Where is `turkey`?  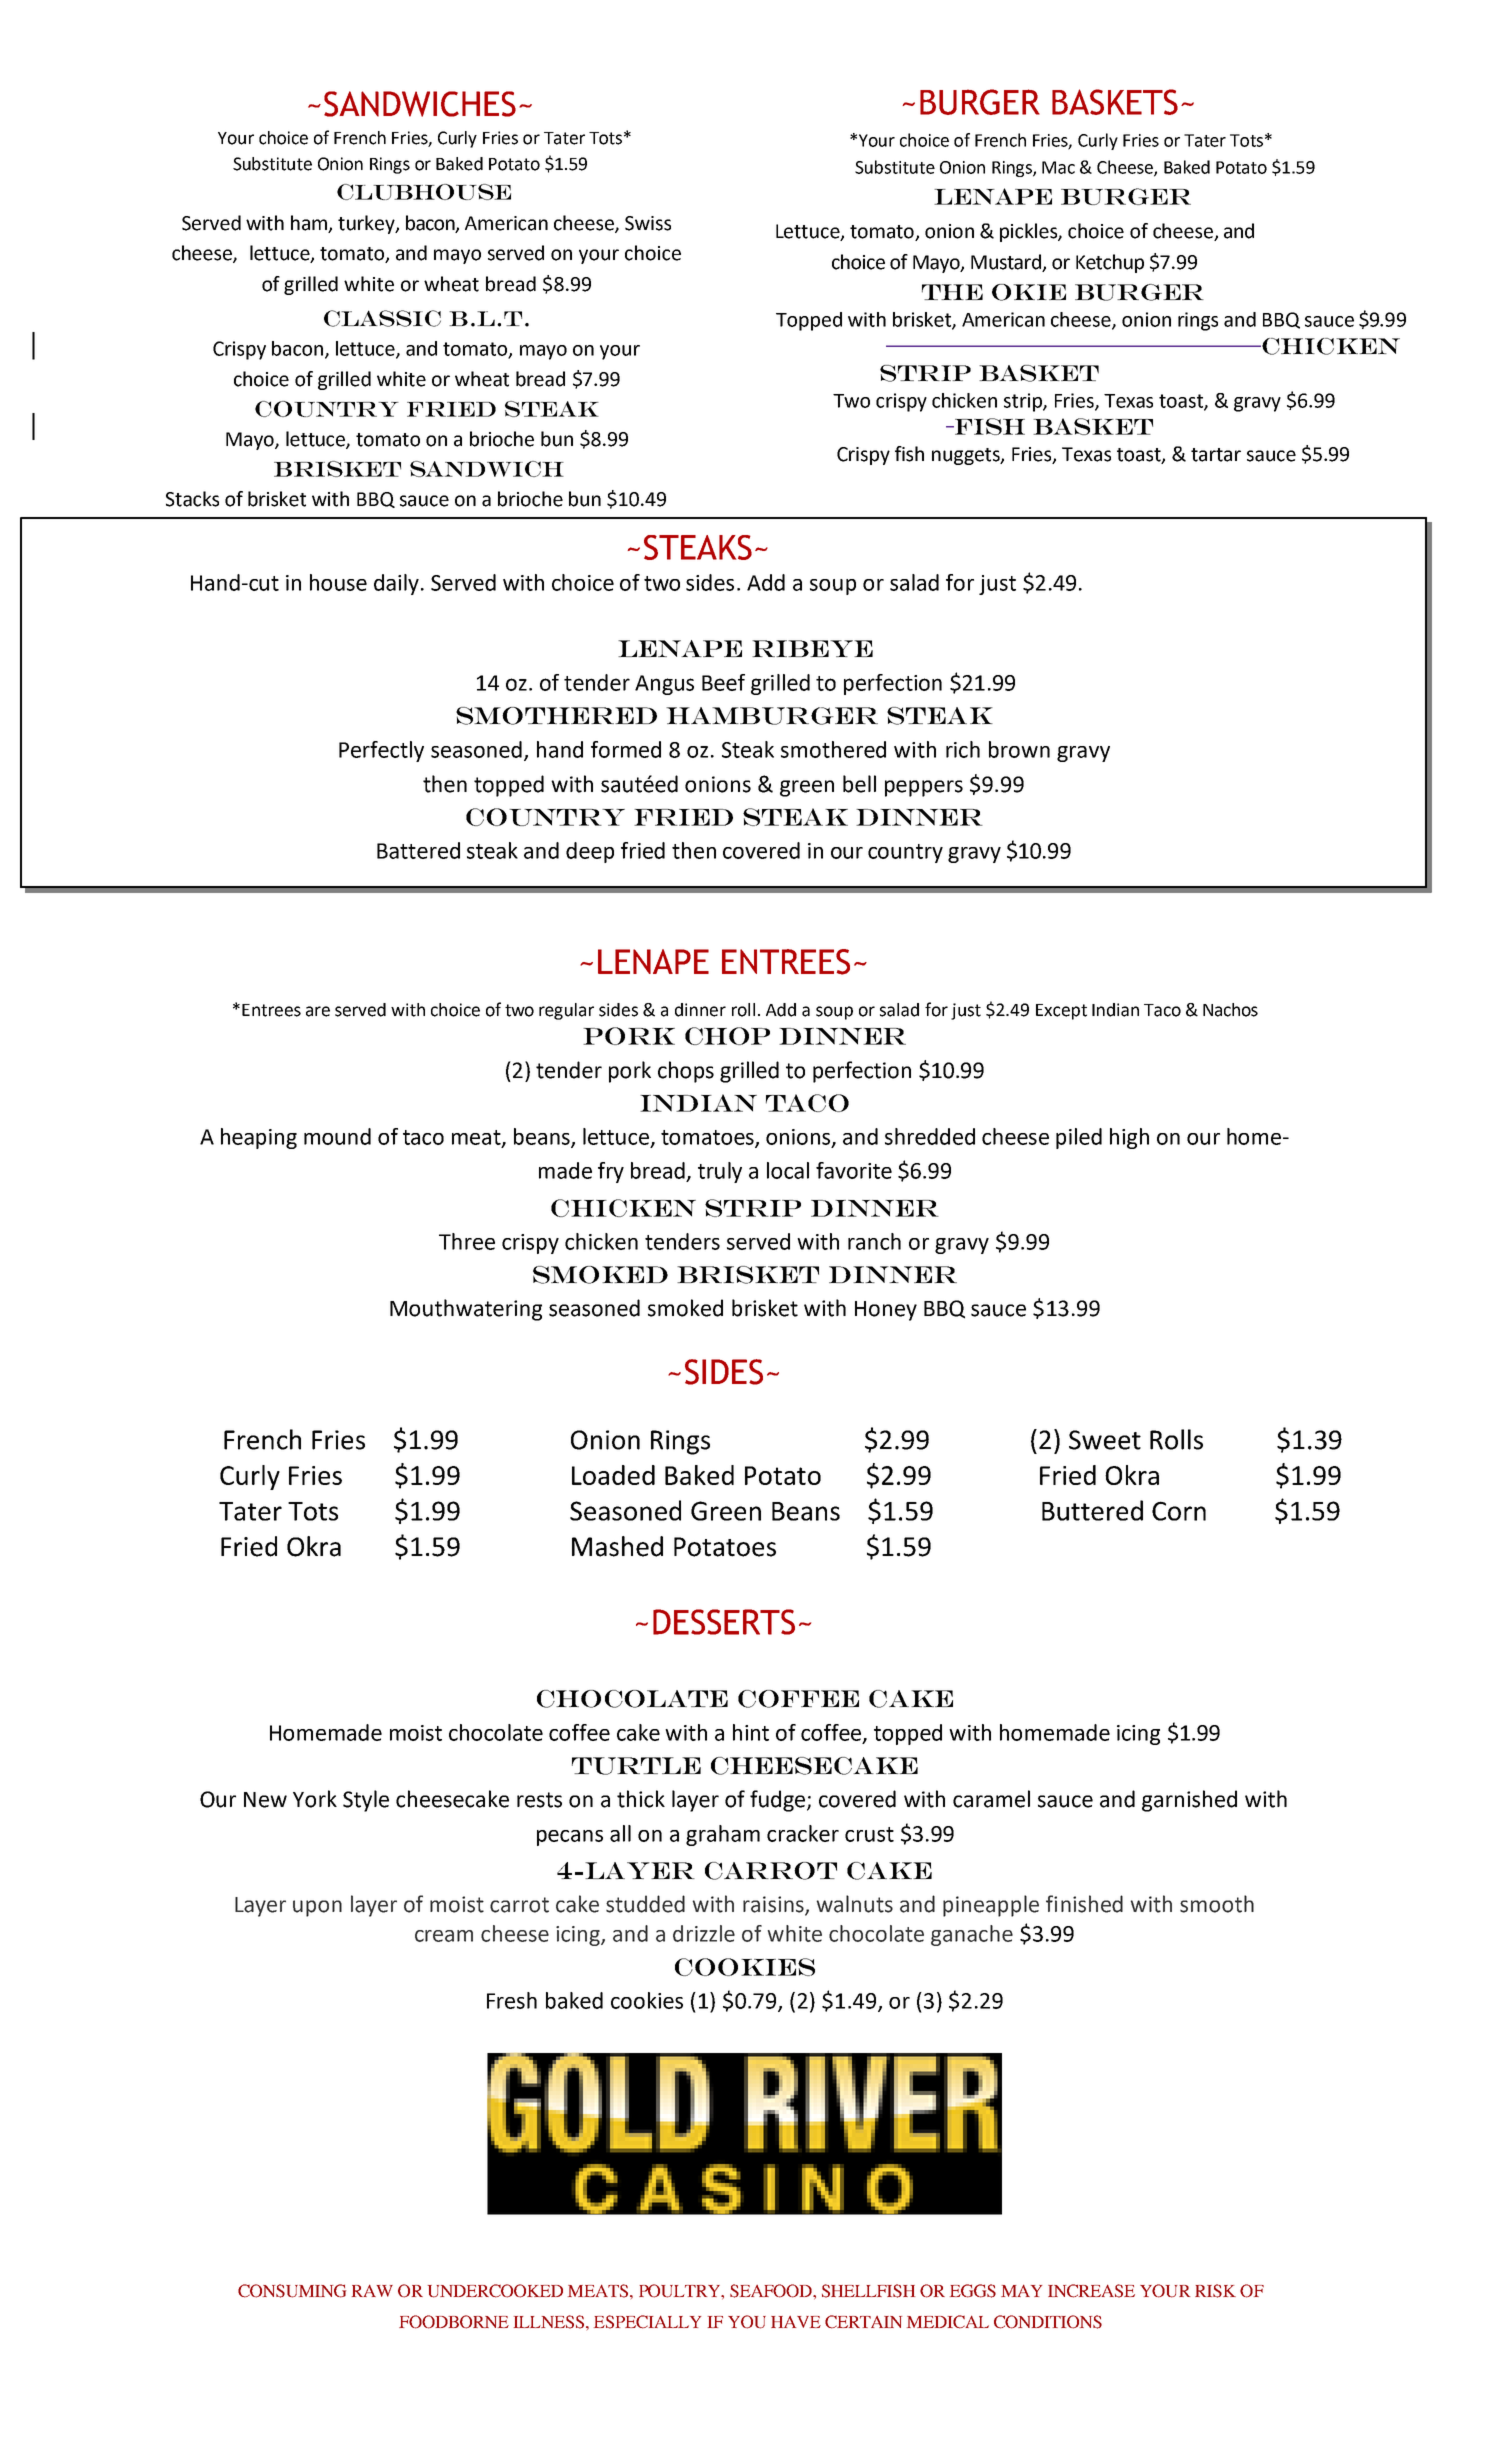
turkey is located at coordinates (367, 224).
